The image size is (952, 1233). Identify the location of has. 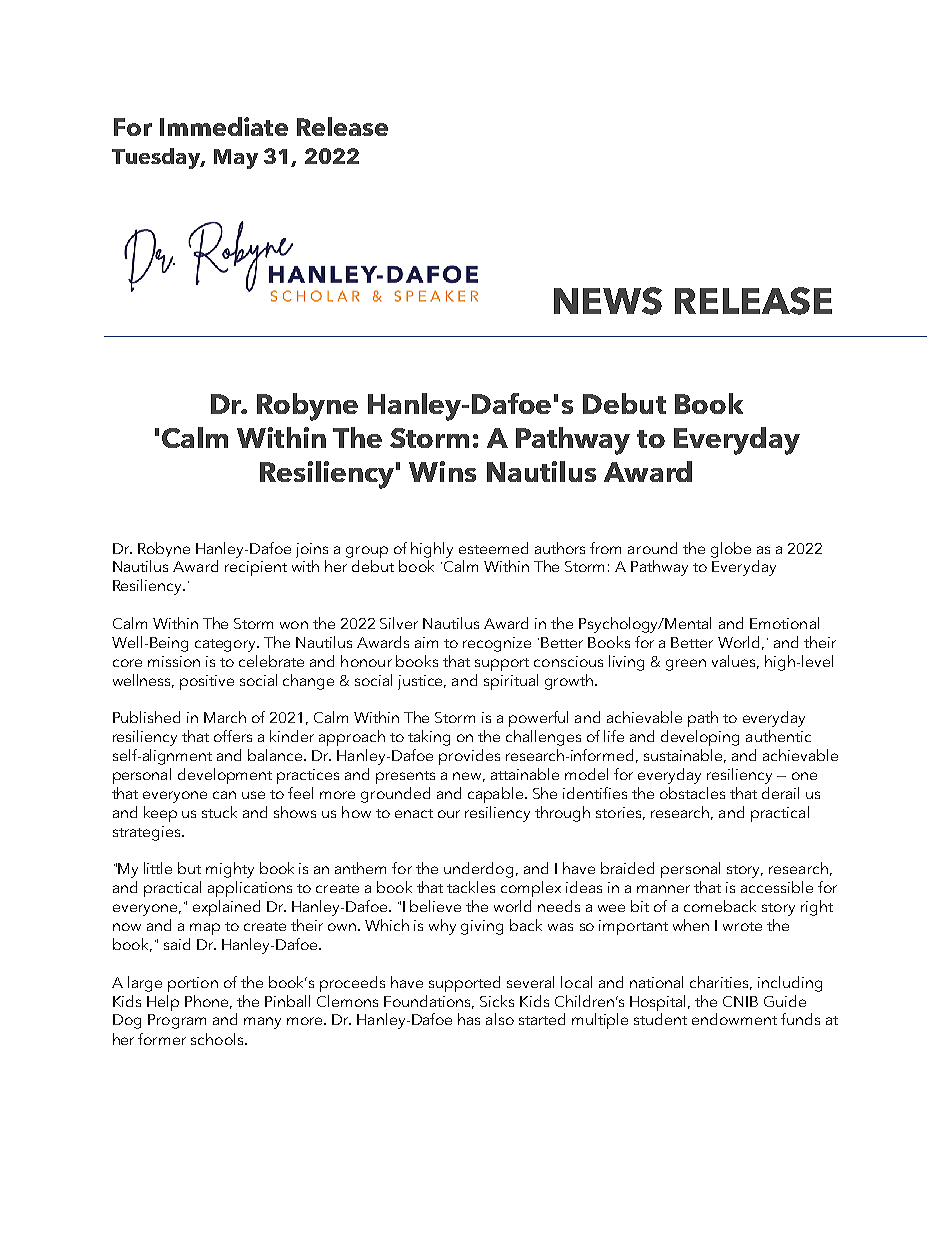
(469, 1019).
